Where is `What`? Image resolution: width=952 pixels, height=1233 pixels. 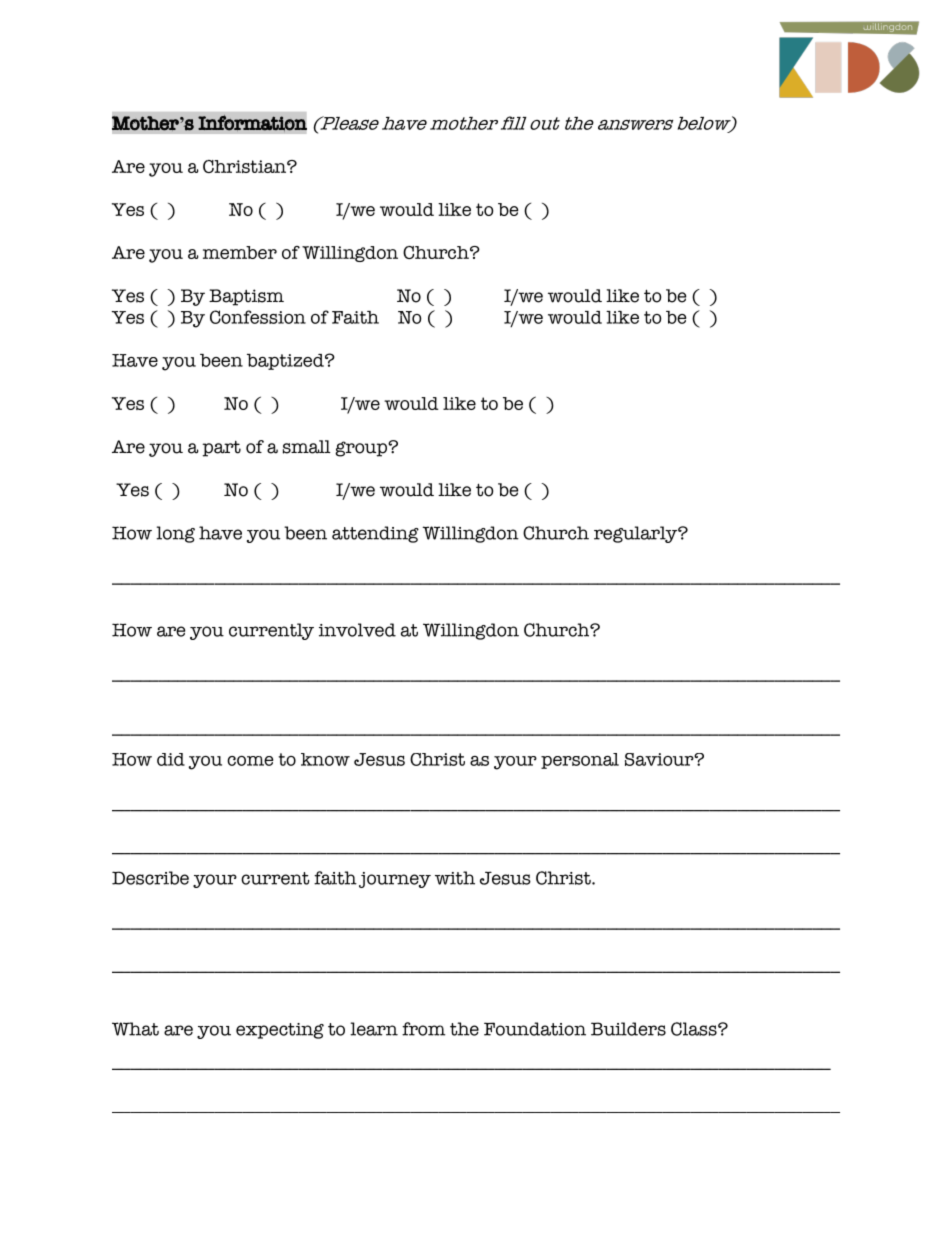
What is located at coordinates (135, 1029).
